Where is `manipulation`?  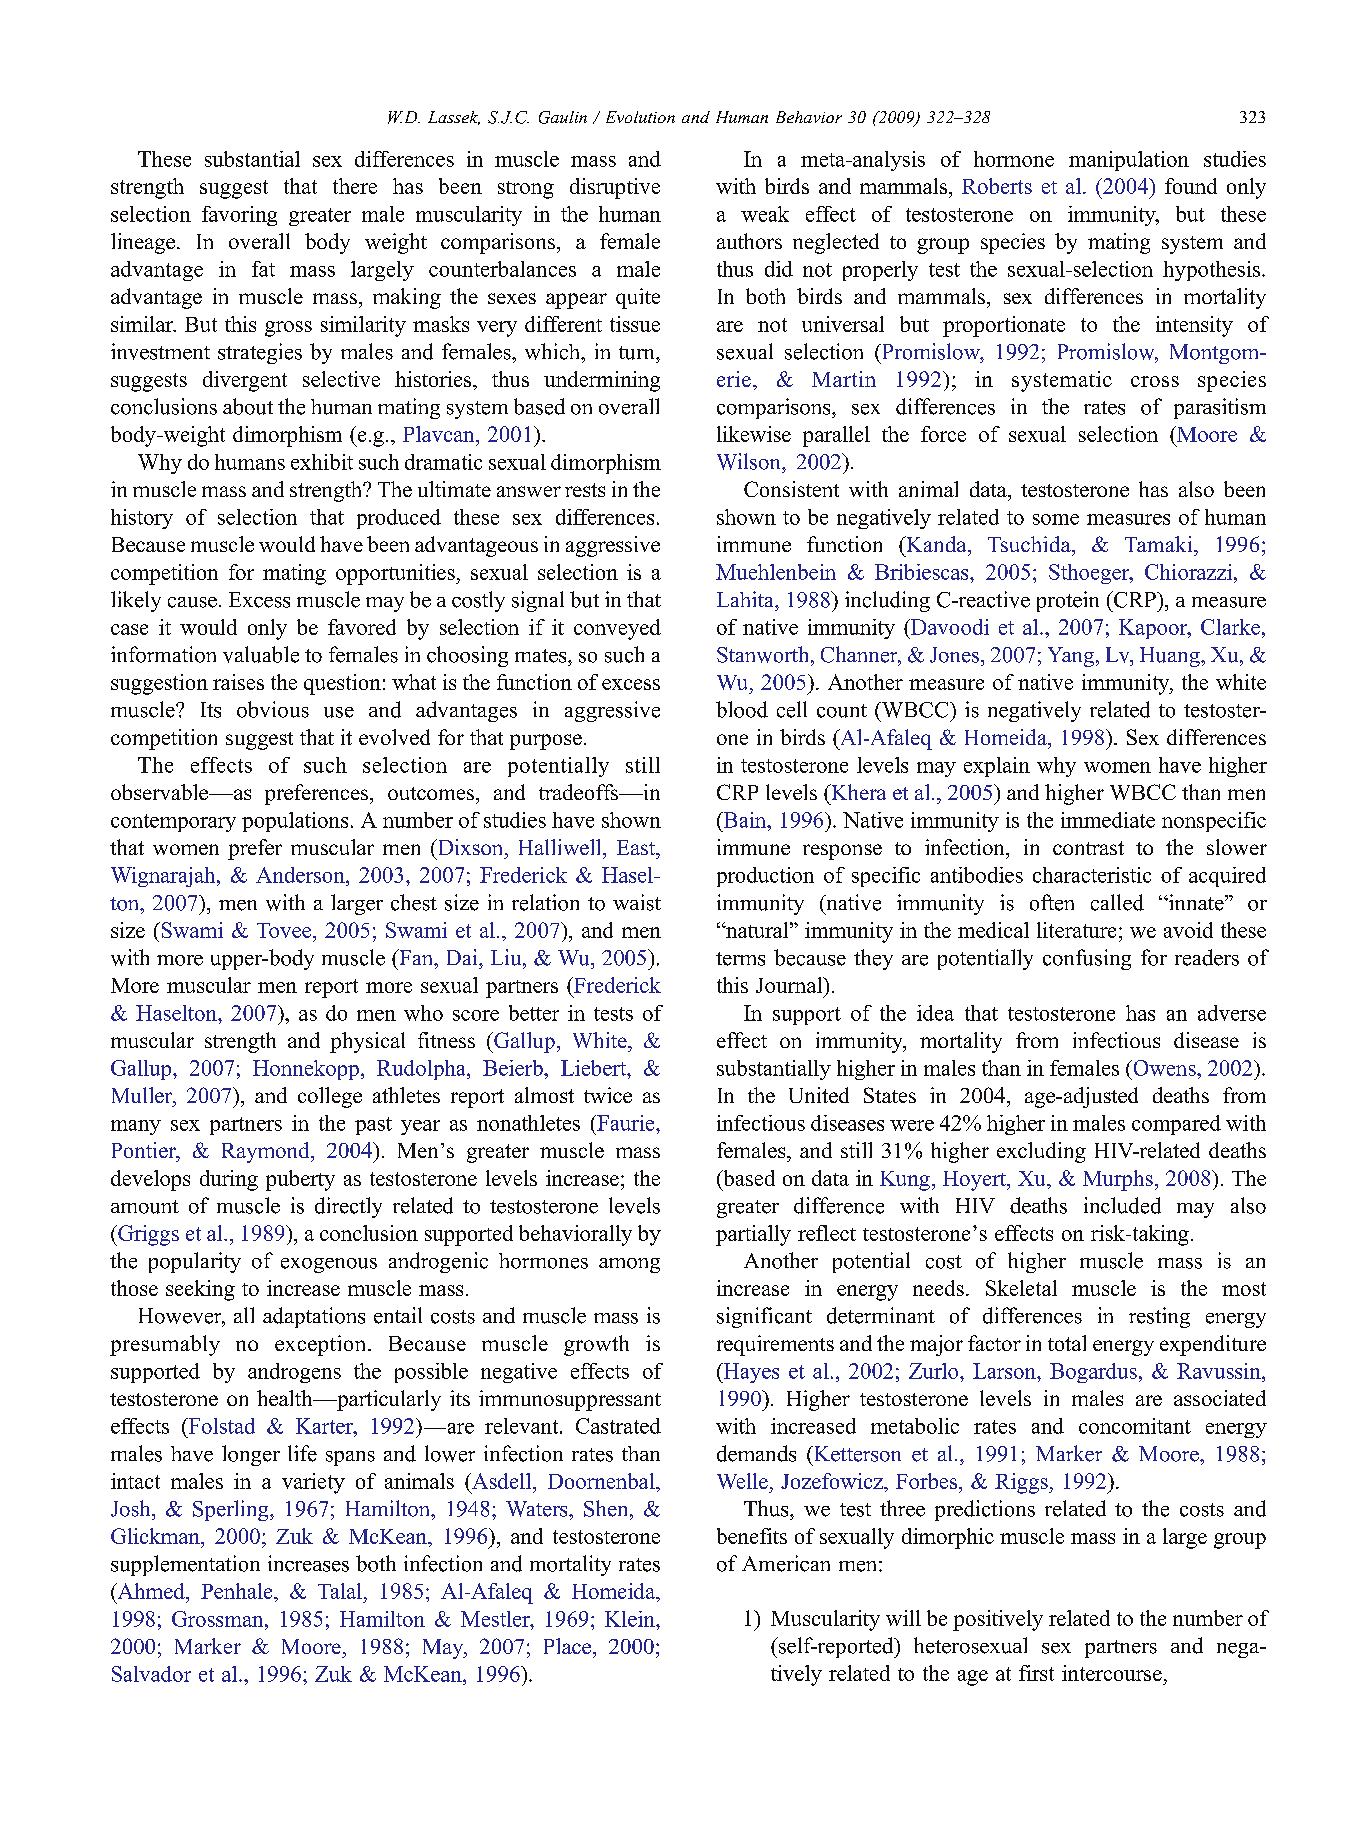 manipulation is located at coordinates (1129, 161).
